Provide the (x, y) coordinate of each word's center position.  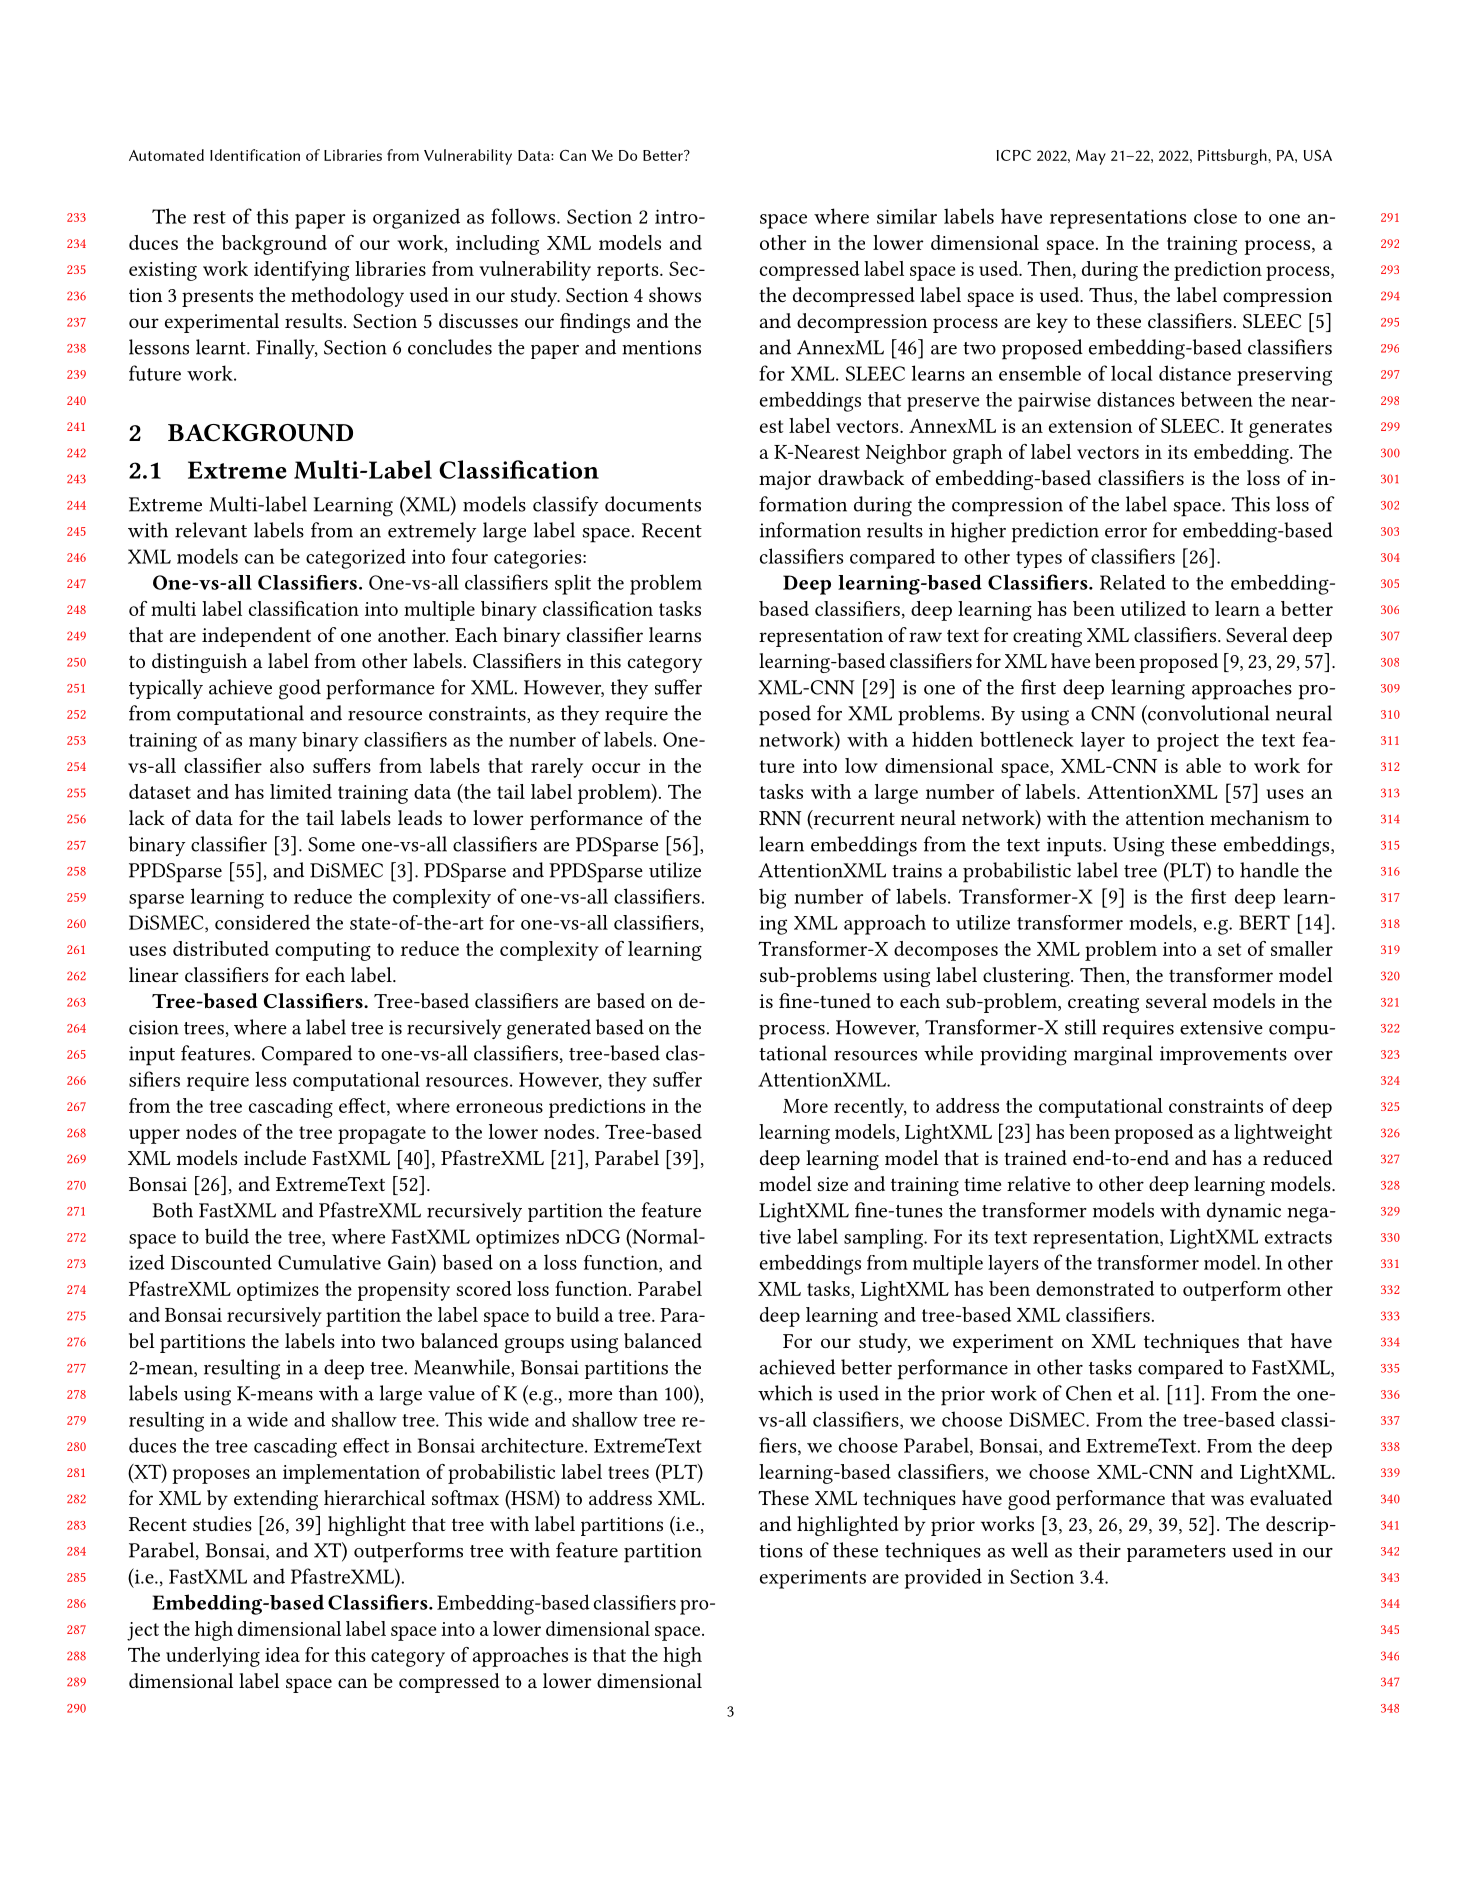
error (1126, 533)
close (1215, 216)
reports (629, 272)
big (772, 898)
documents (653, 504)
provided (943, 1578)
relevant (211, 530)
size (832, 1184)
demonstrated (1095, 1288)
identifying (301, 271)
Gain (410, 1262)
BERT (1264, 922)
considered (262, 922)
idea (282, 1654)
